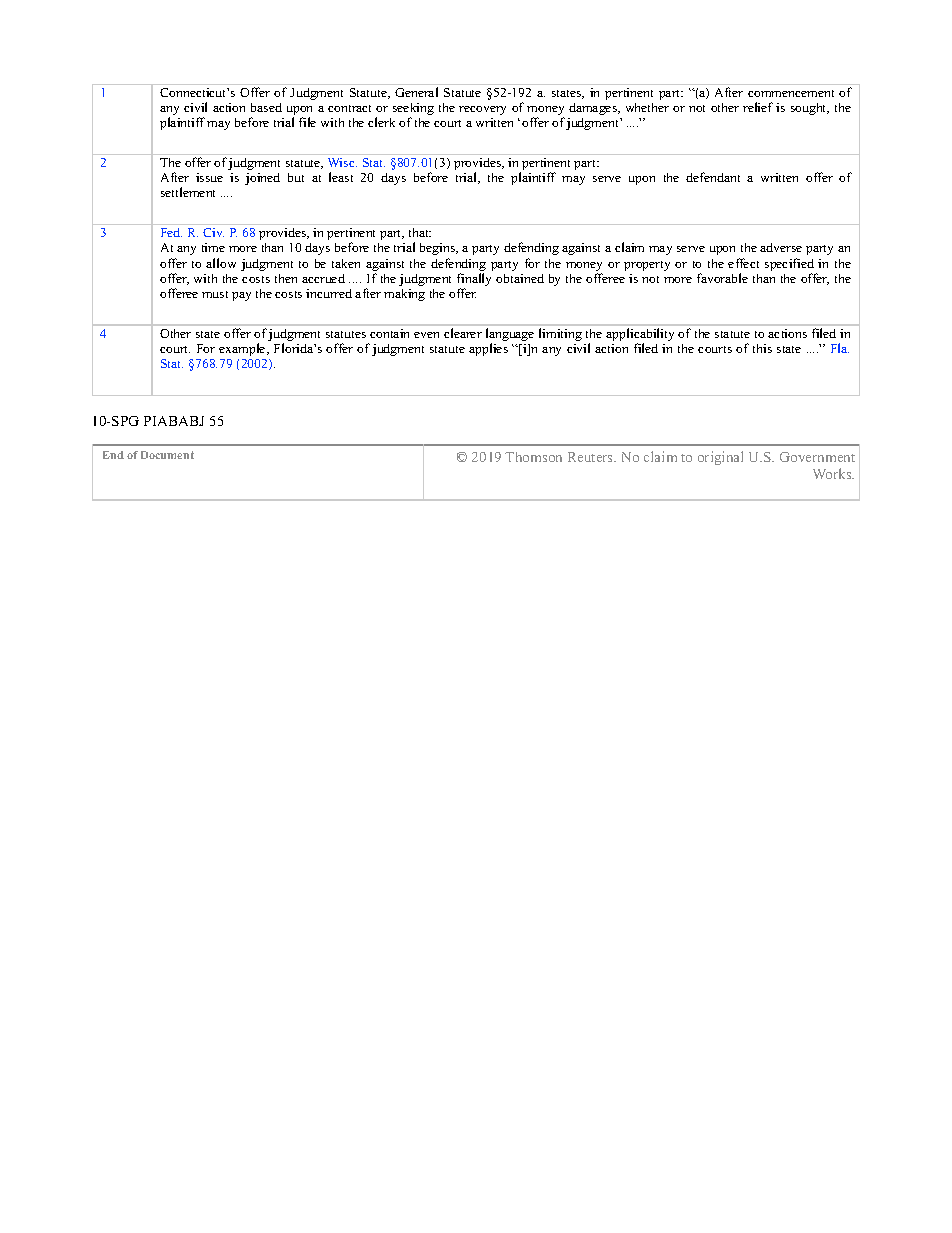  Describe the element at coordinates (762, 348) in the screenshot. I see `this` at that location.
